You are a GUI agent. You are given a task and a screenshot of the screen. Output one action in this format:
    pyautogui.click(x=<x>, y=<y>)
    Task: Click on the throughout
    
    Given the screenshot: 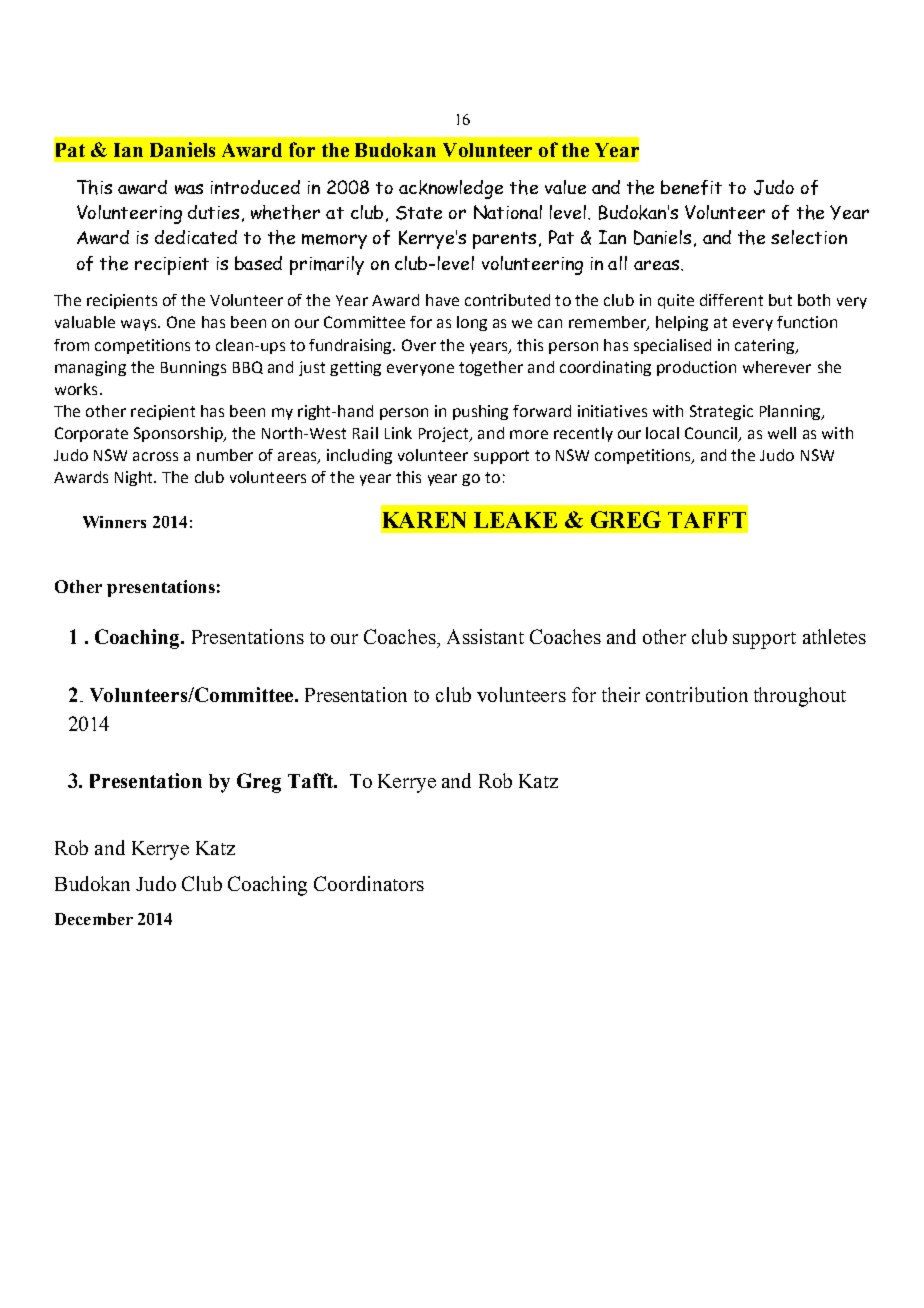 What is the action you would take?
    pyautogui.click(x=800, y=697)
